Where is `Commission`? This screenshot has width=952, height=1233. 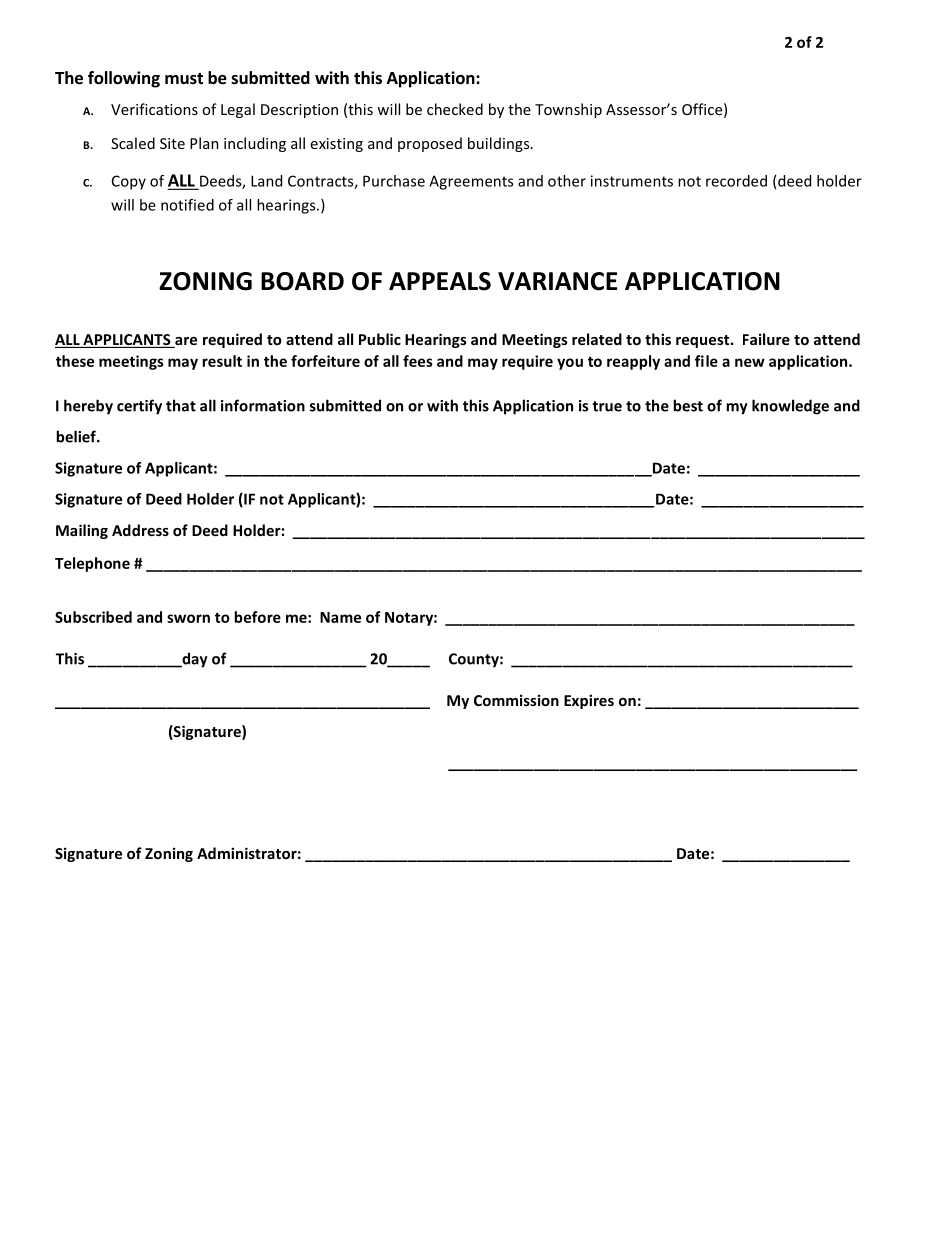 Commission is located at coordinates (516, 700).
